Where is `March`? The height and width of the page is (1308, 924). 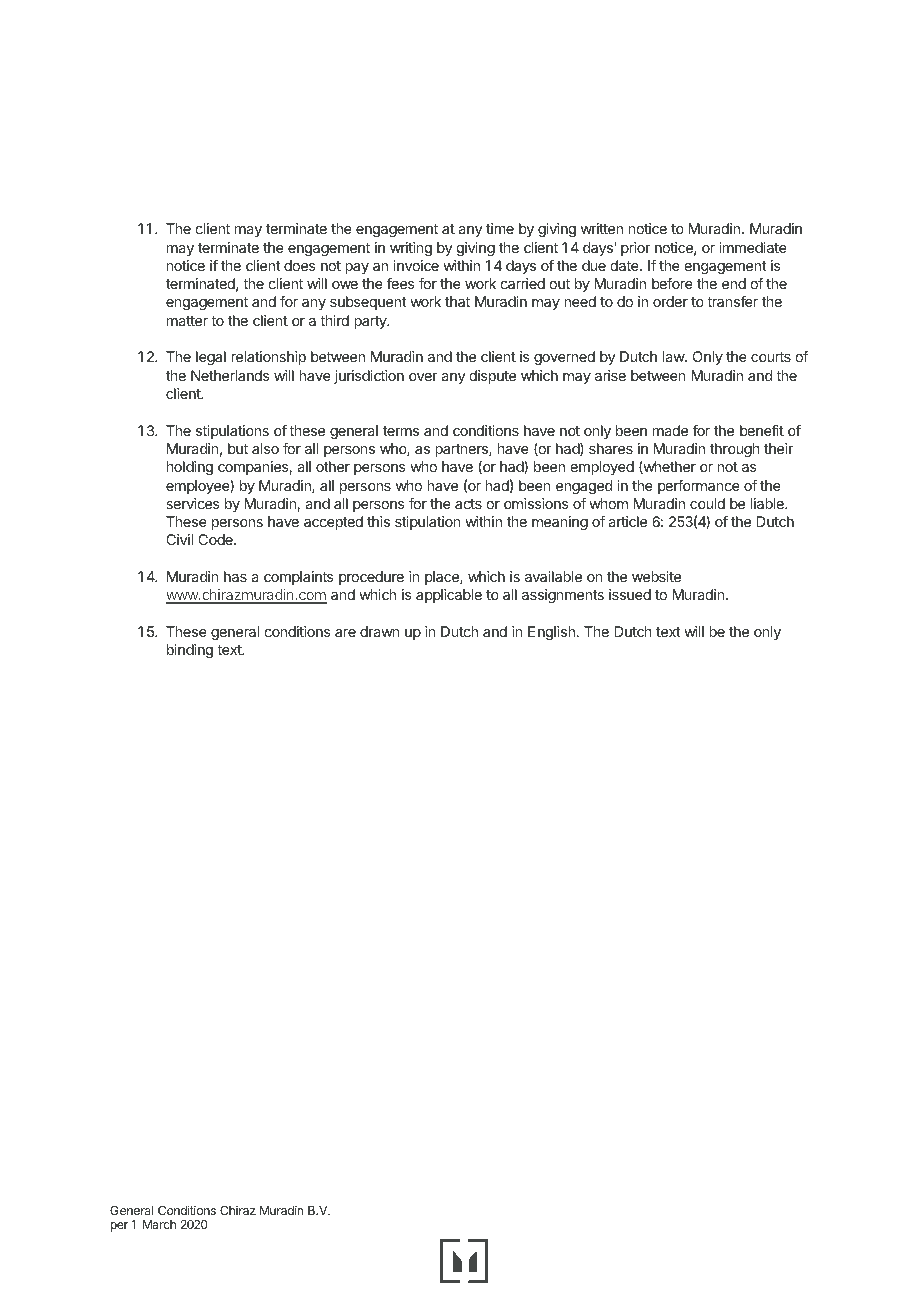 March is located at coordinates (159, 1224).
